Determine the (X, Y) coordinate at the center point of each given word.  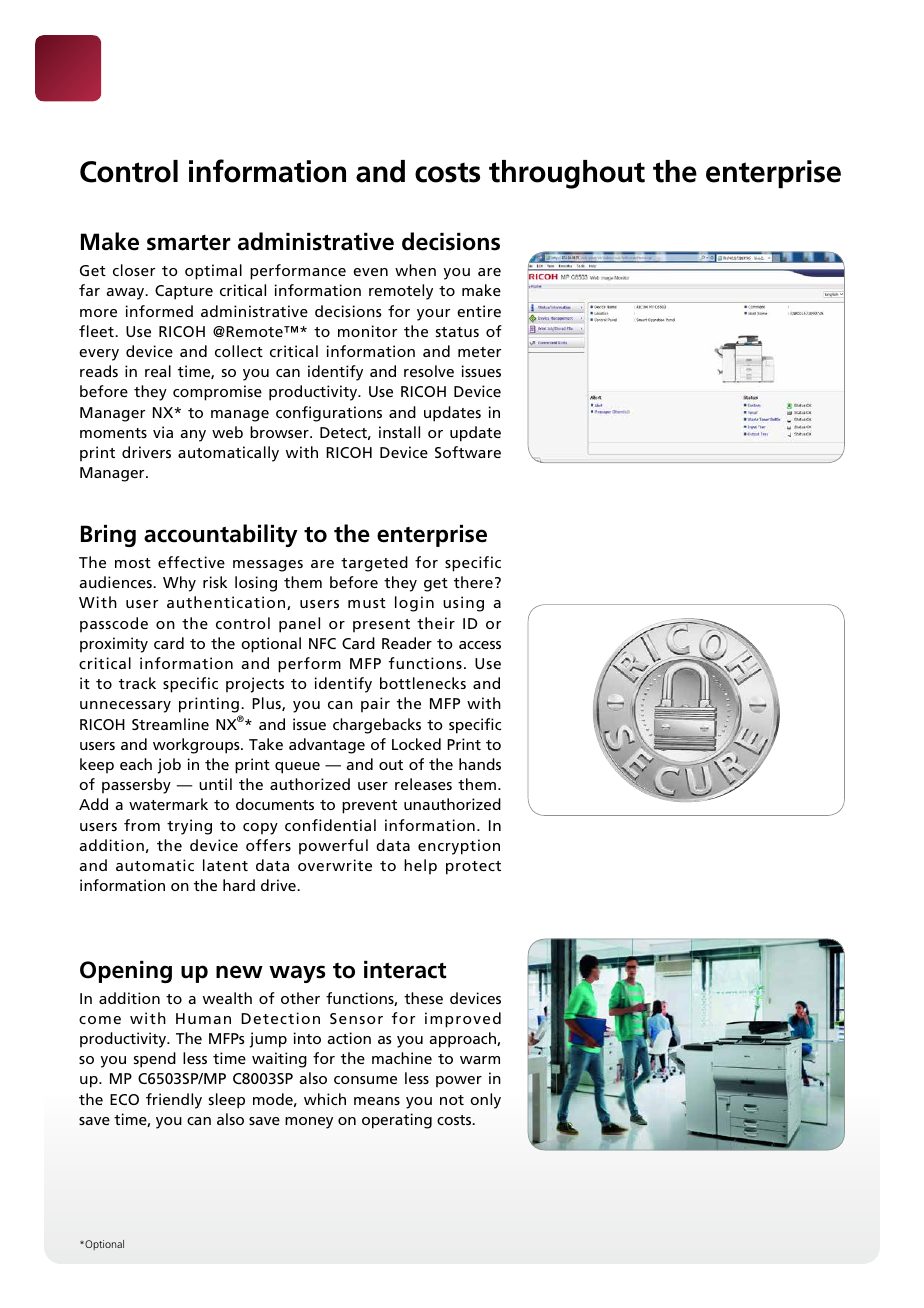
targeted (374, 564)
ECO (124, 1099)
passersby (136, 786)
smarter (189, 243)
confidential (330, 825)
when (415, 270)
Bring (108, 536)
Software (468, 452)
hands (480, 764)
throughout (567, 174)
